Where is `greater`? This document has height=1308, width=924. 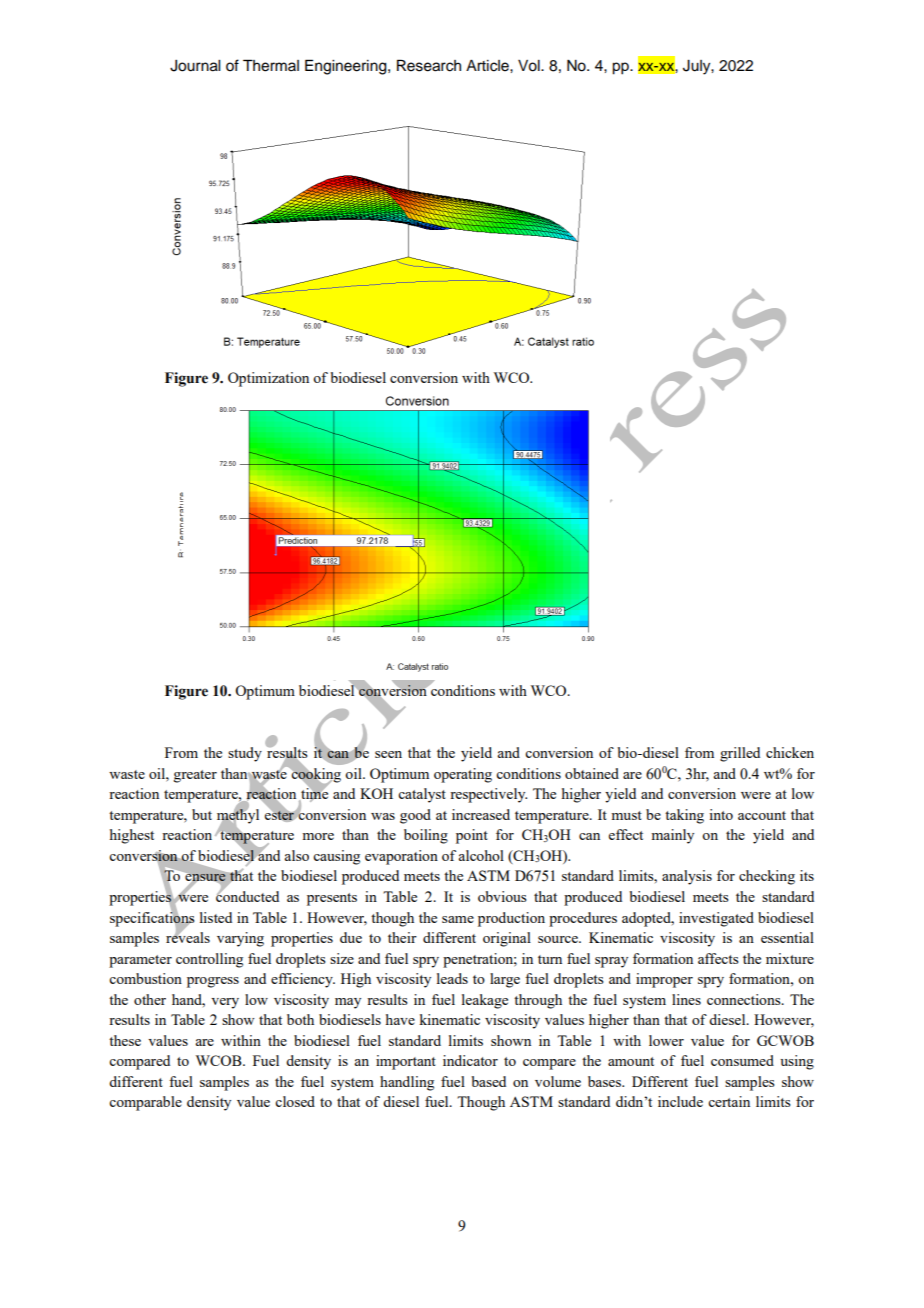 greater is located at coordinates (195, 776).
